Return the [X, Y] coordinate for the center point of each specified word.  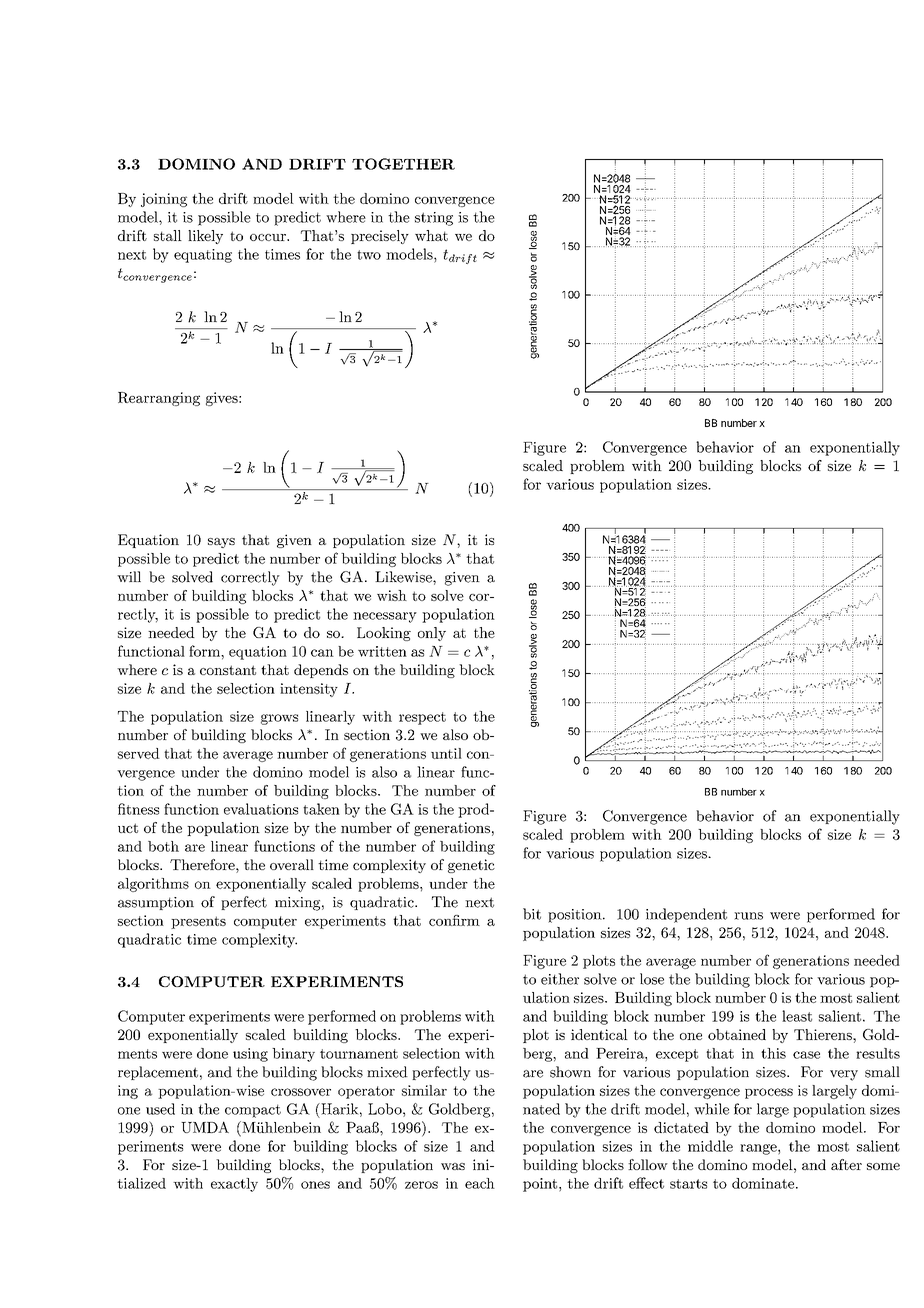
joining [164, 200]
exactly [234, 1185]
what [431, 235]
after [846, 1164]
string [434, 219]
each [480, 1183]
